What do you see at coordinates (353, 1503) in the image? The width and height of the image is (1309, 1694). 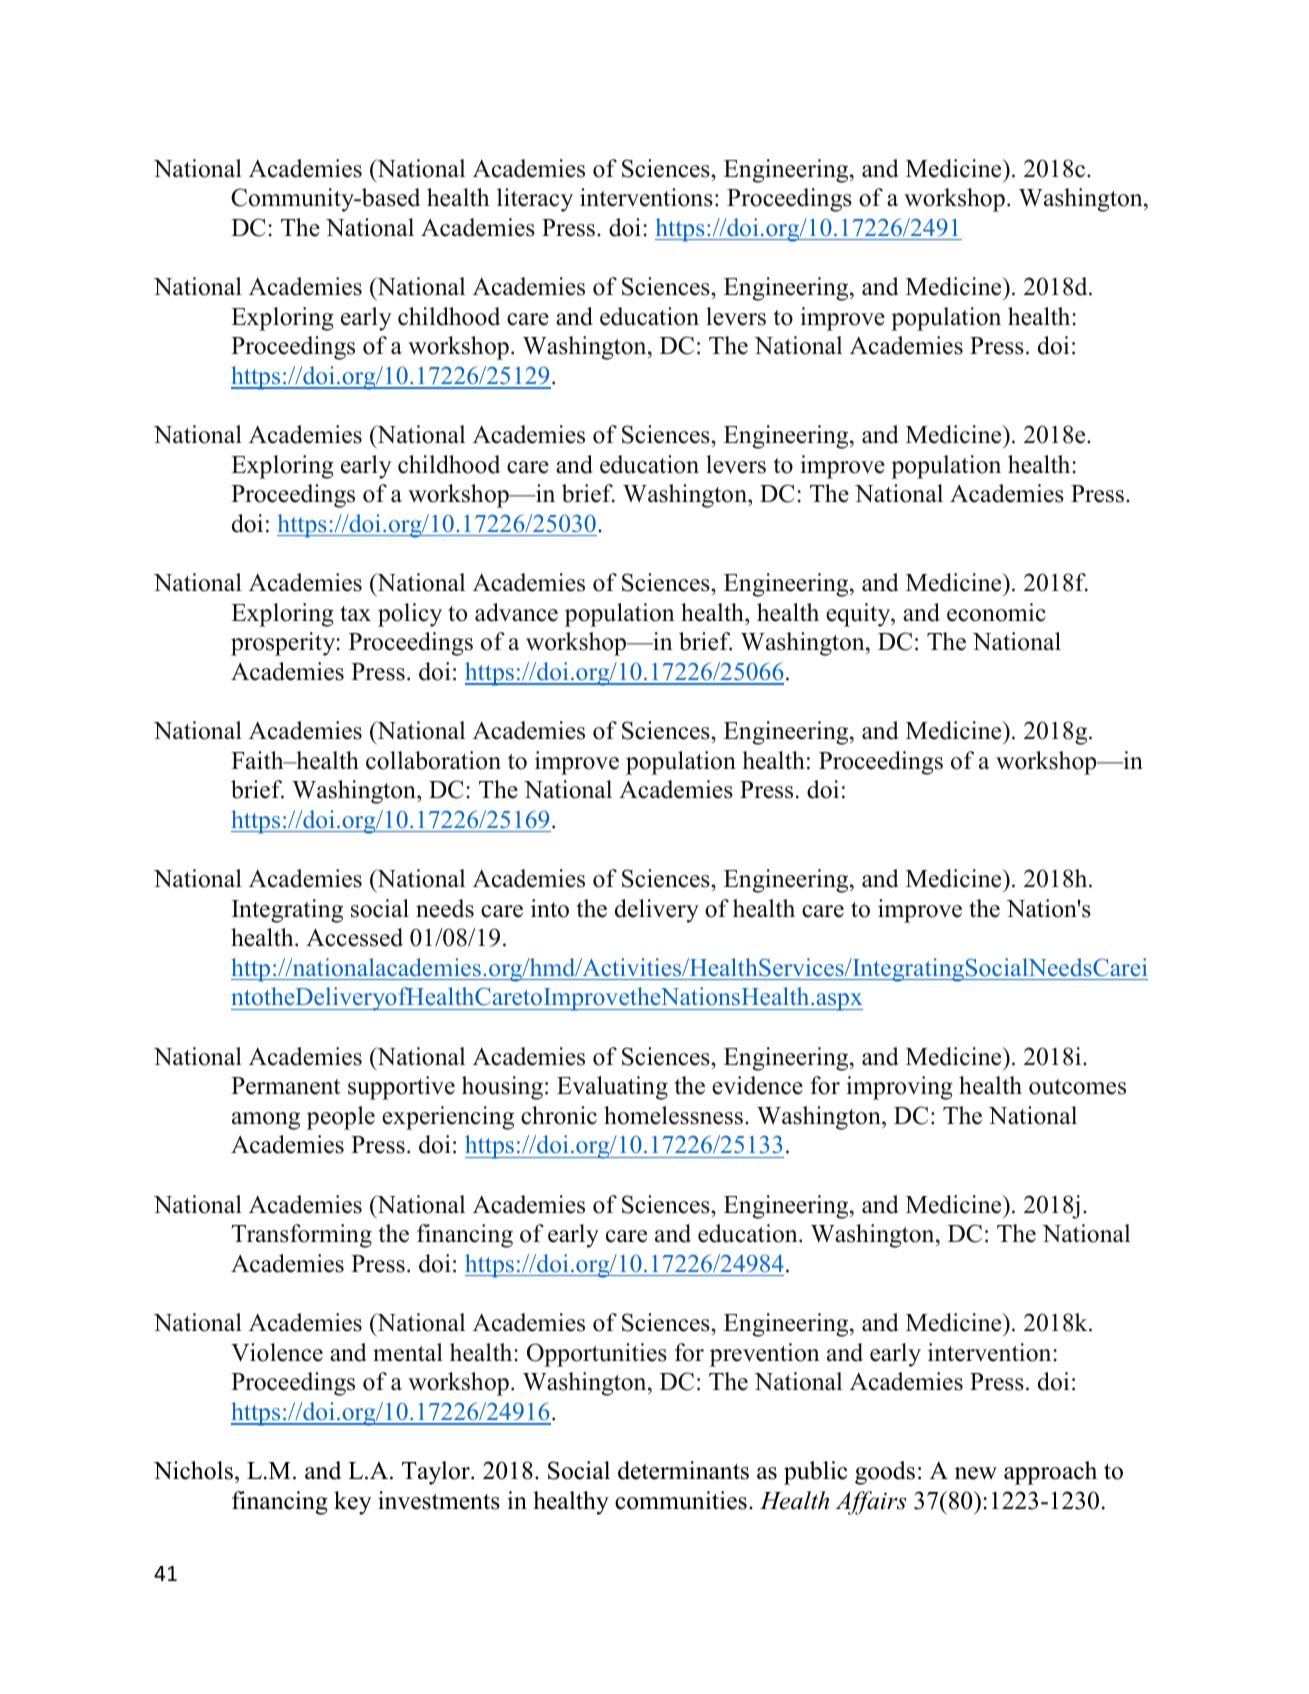 I see `key` at bounding box center [353, 1503].
